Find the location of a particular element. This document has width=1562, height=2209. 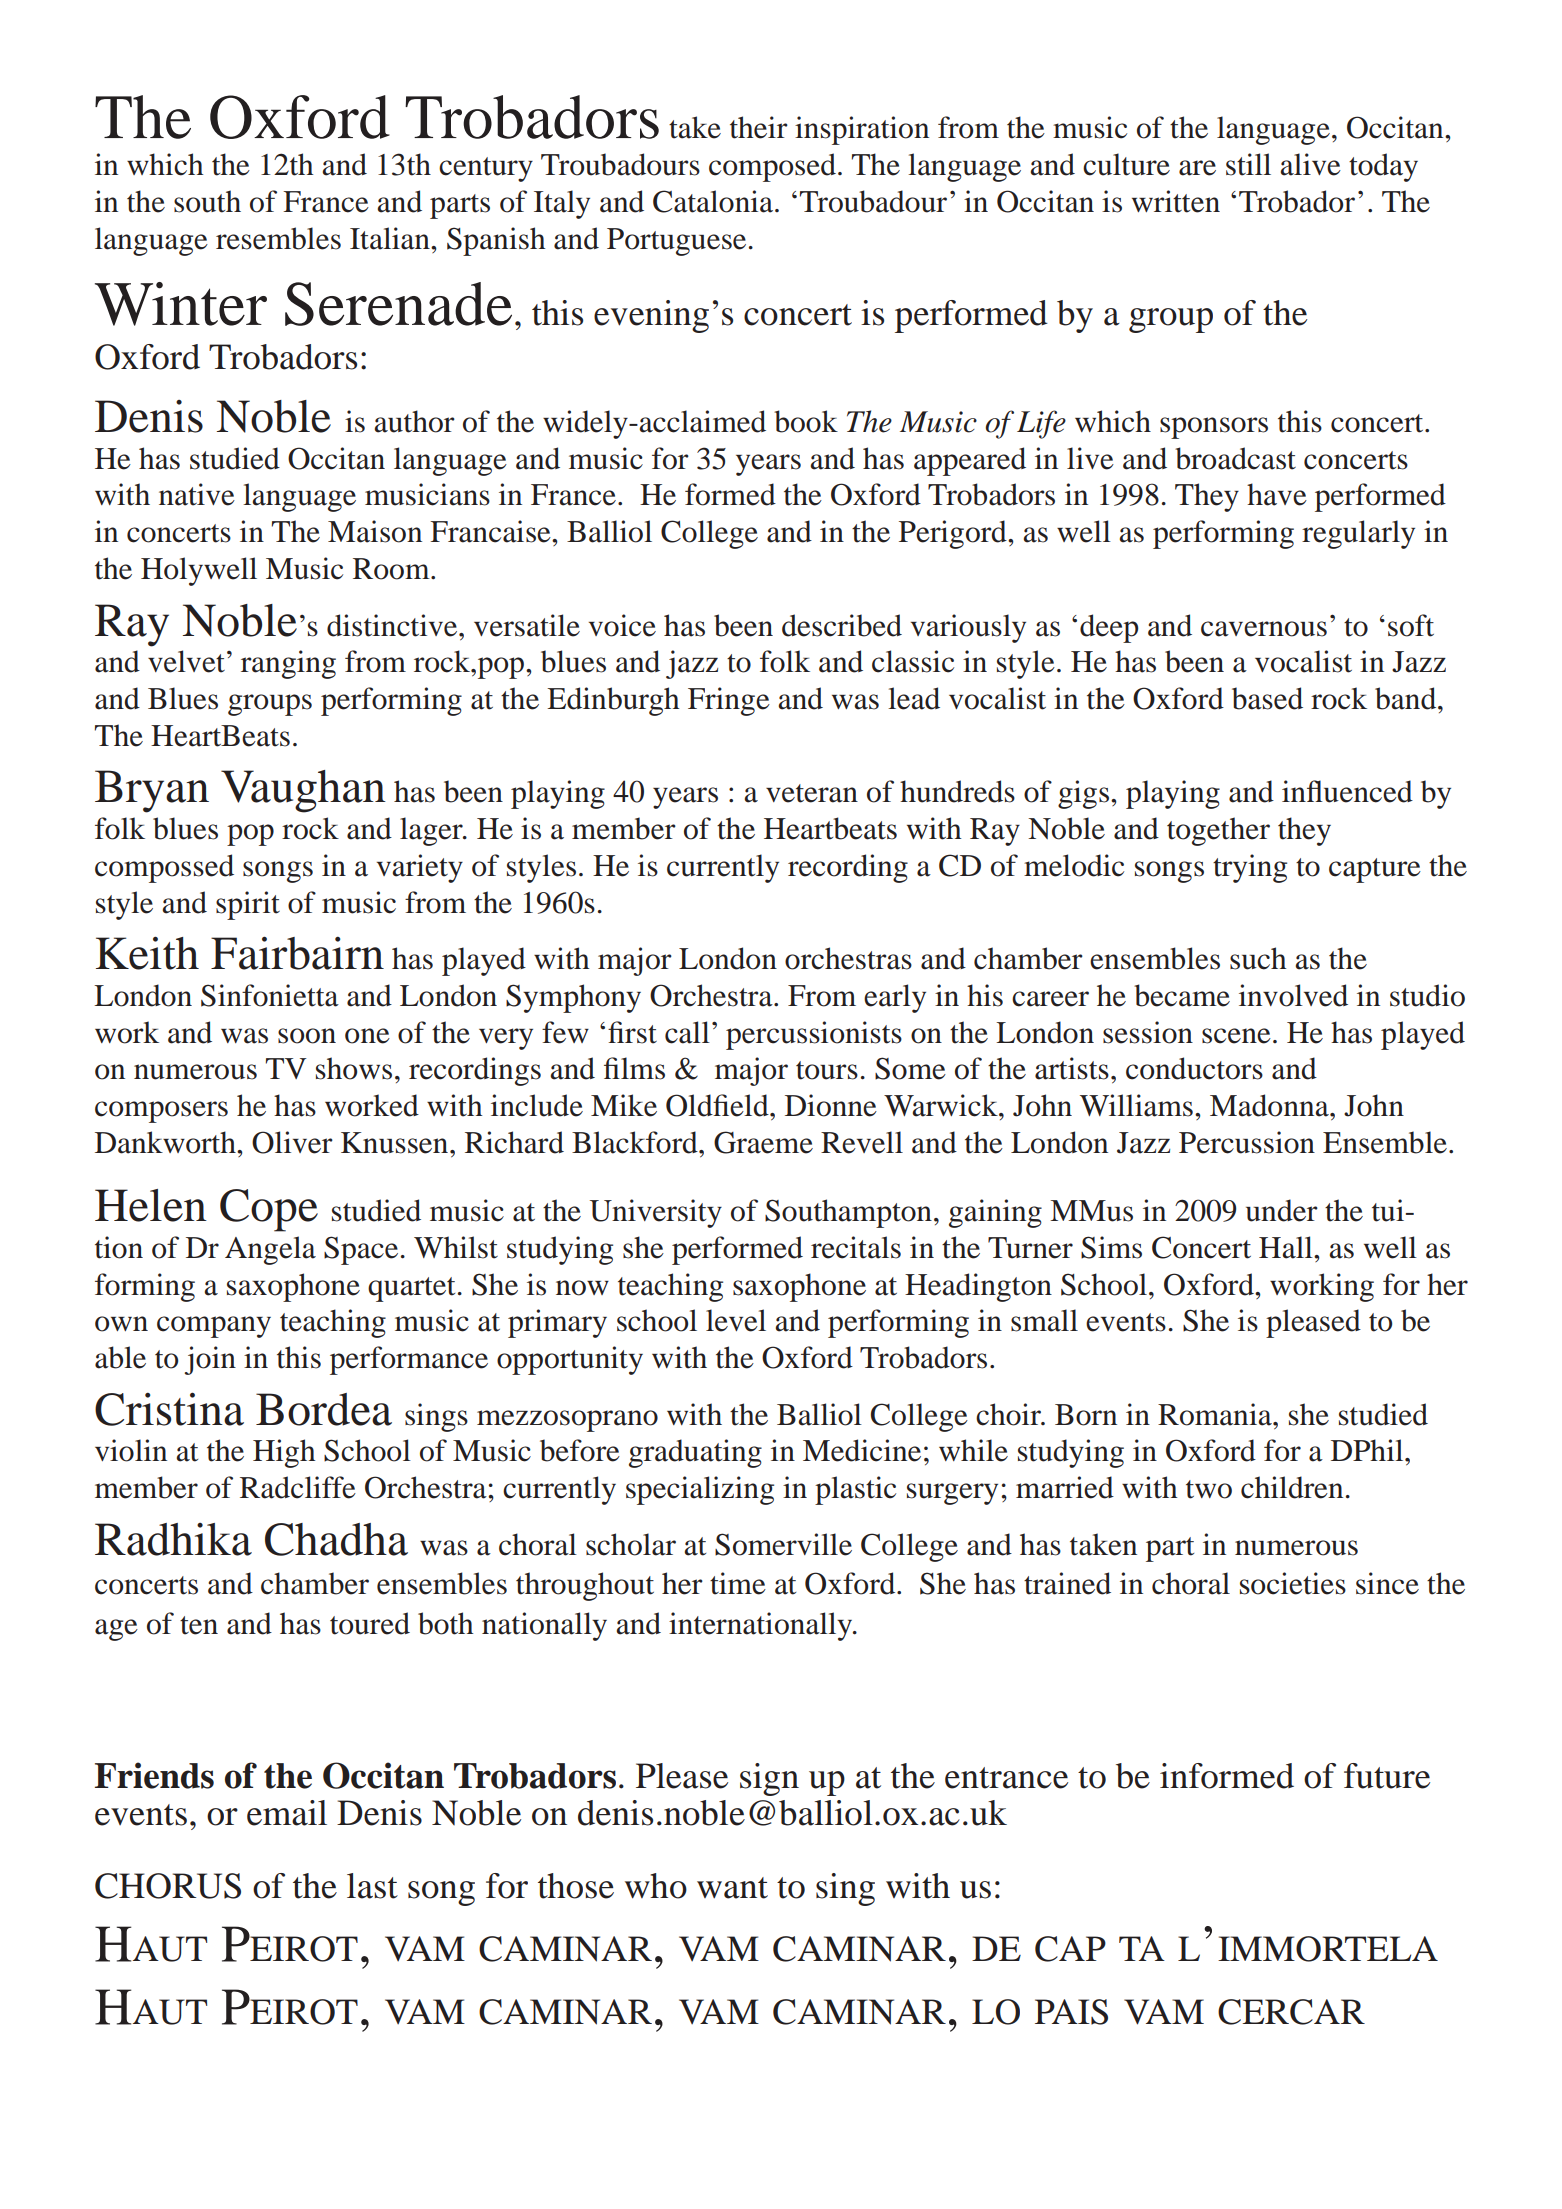

Romania is located at coordinates (1216, 1414).
